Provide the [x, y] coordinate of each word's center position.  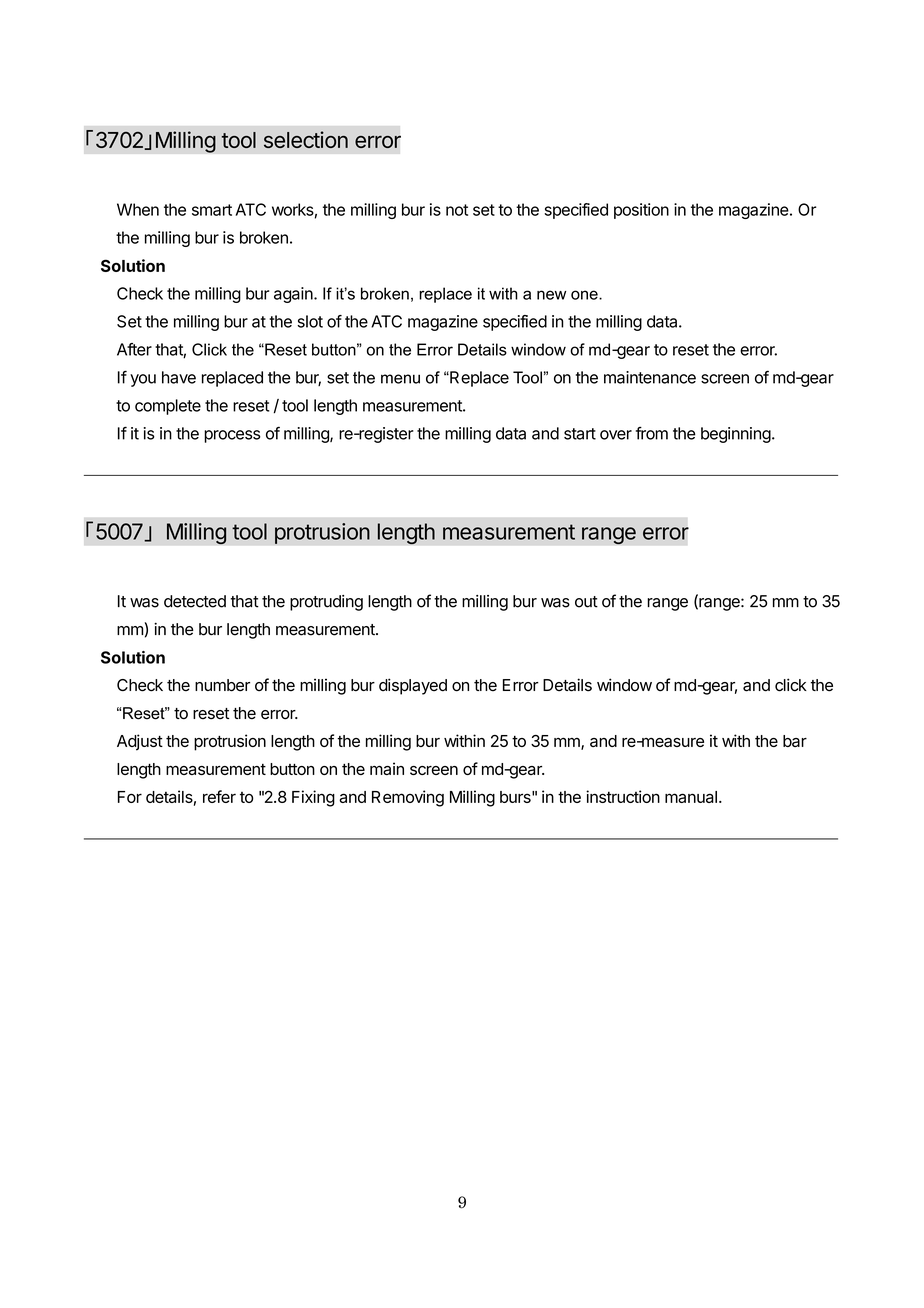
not [457, 210]
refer [219, 796]
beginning [736, 435]
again [294, 295]
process [232, 436]
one [585, 295]
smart [212, 210]
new [551, 295]
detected [195, 601]
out [586, 602]
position [641, 211]
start [580, 434]
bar [795, 741]
